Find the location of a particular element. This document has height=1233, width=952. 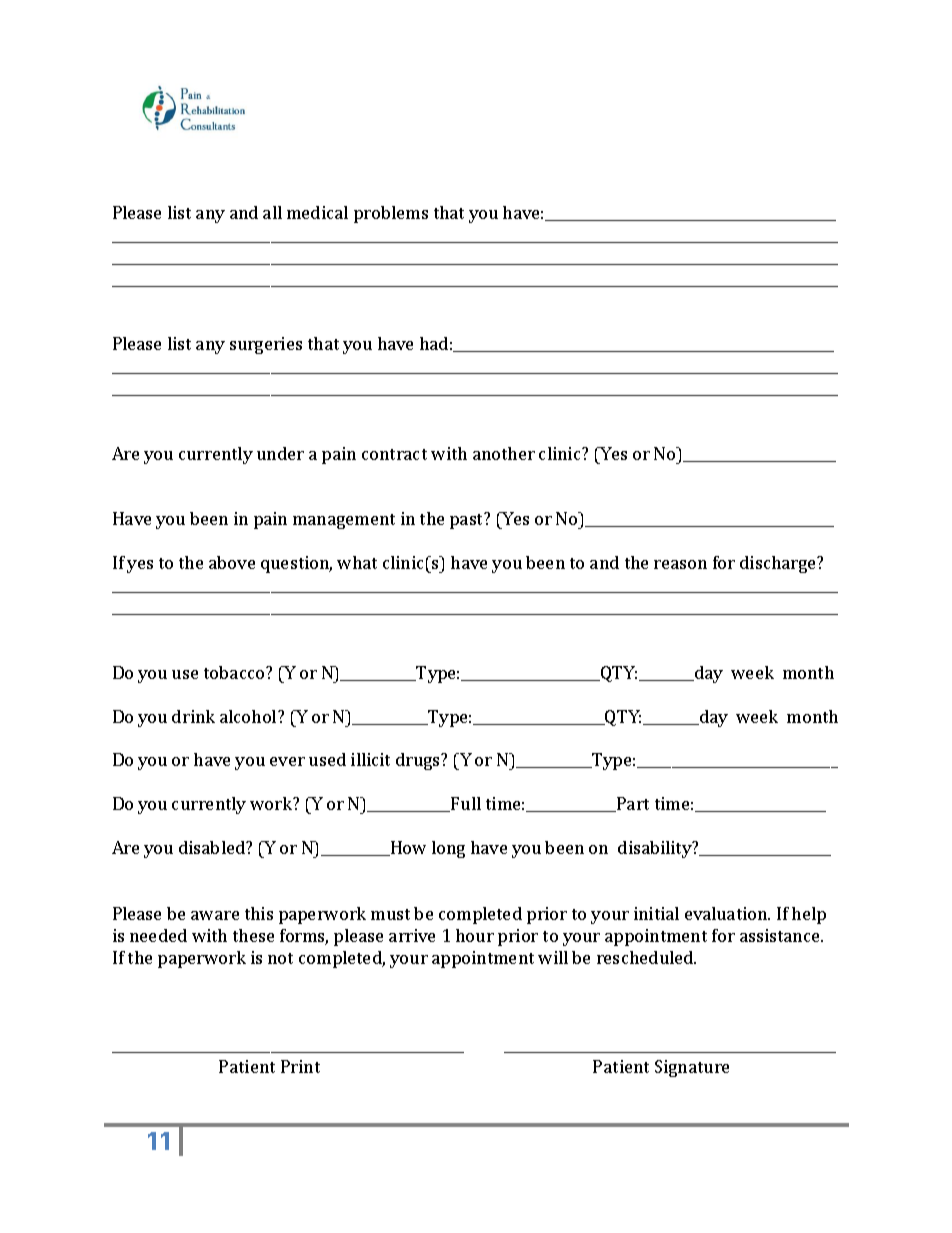

problems is located at coordinates (391, 214).
